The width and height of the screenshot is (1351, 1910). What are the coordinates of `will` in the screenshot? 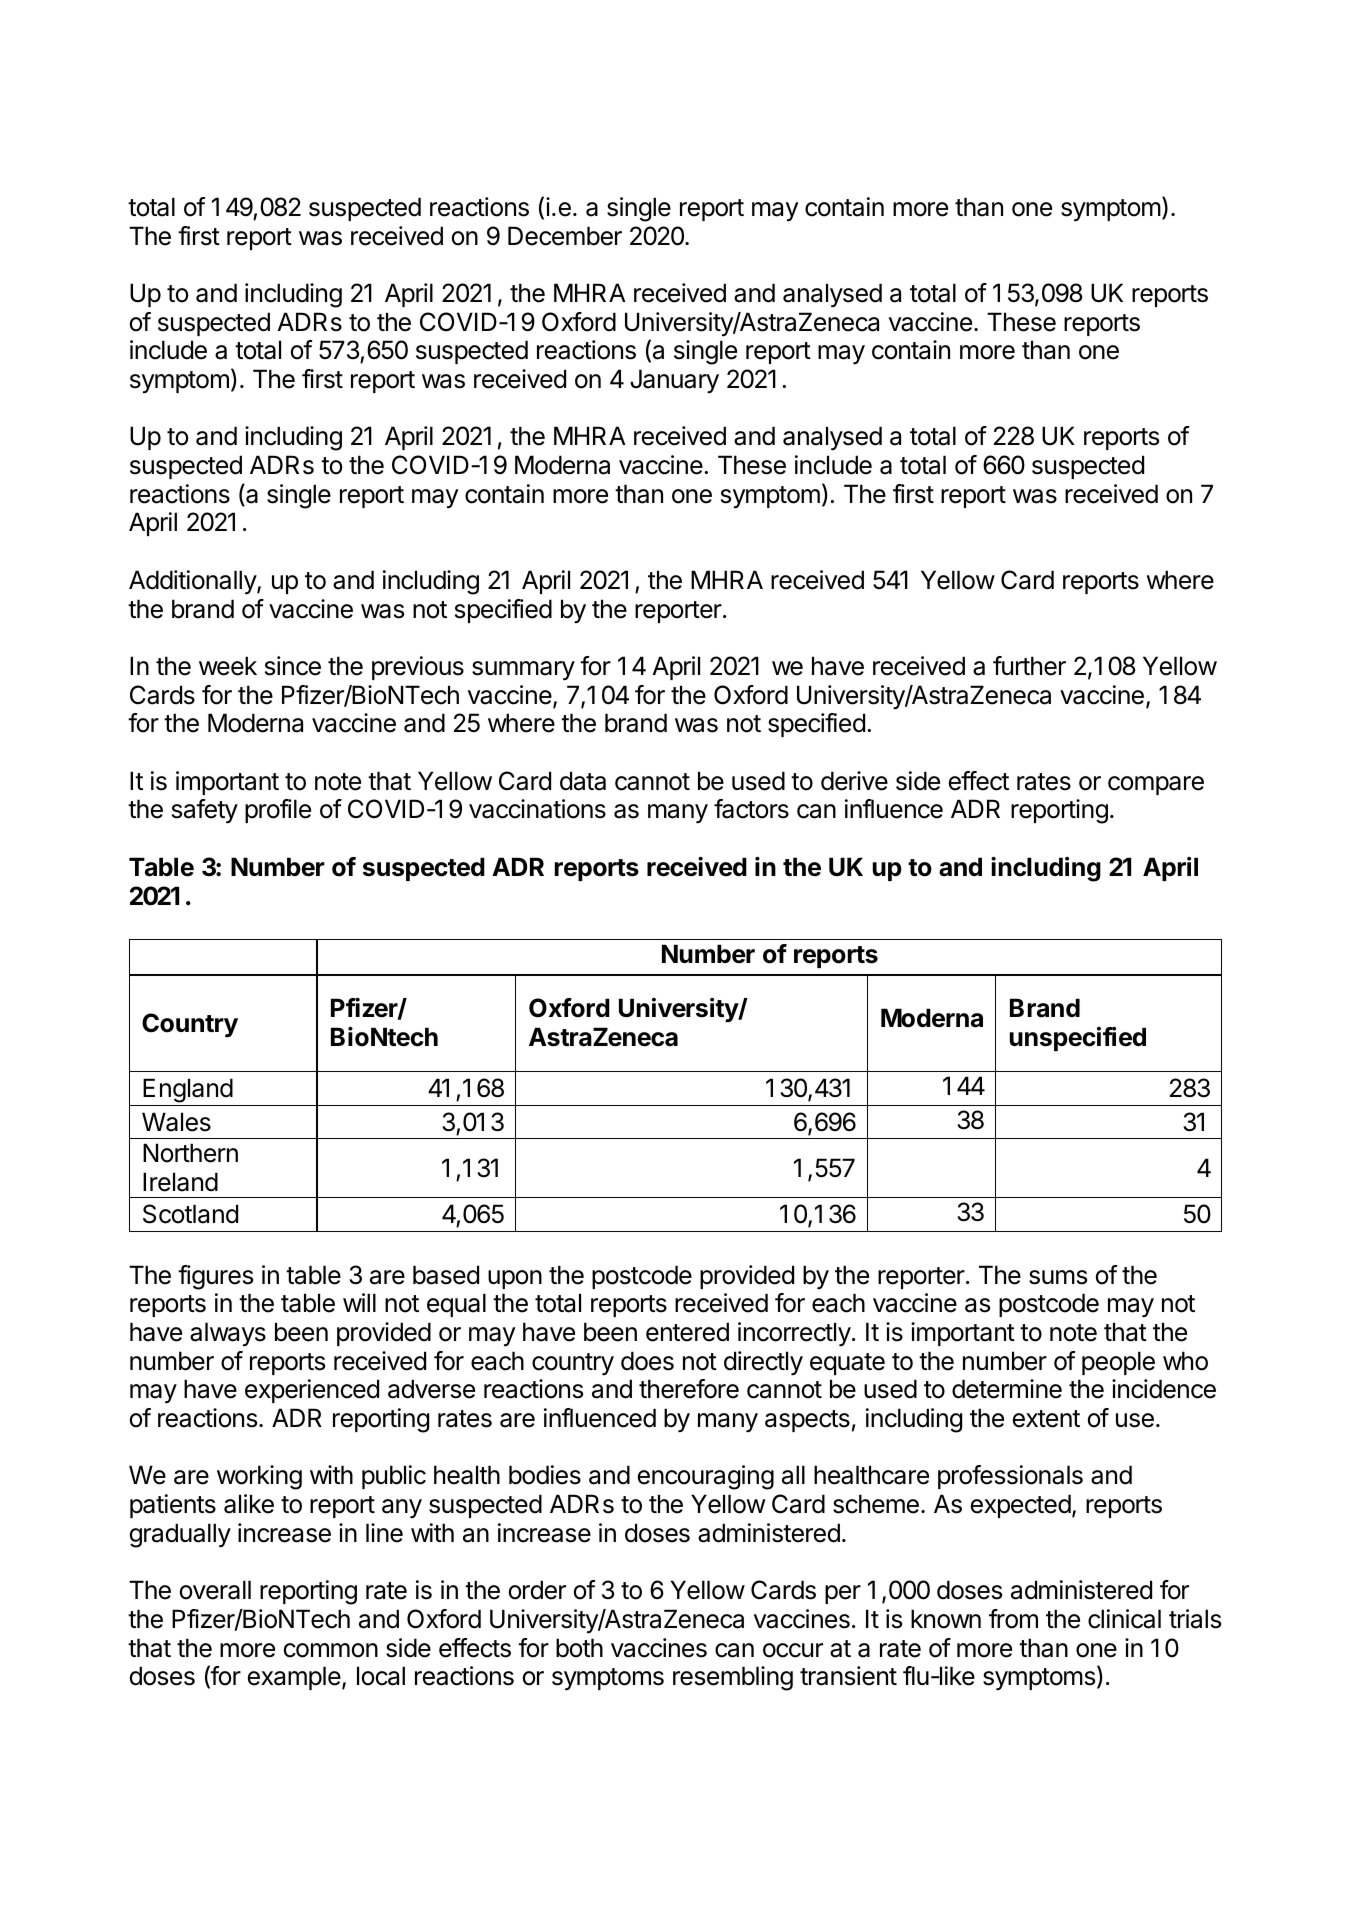 It's located at (359, 1302).
